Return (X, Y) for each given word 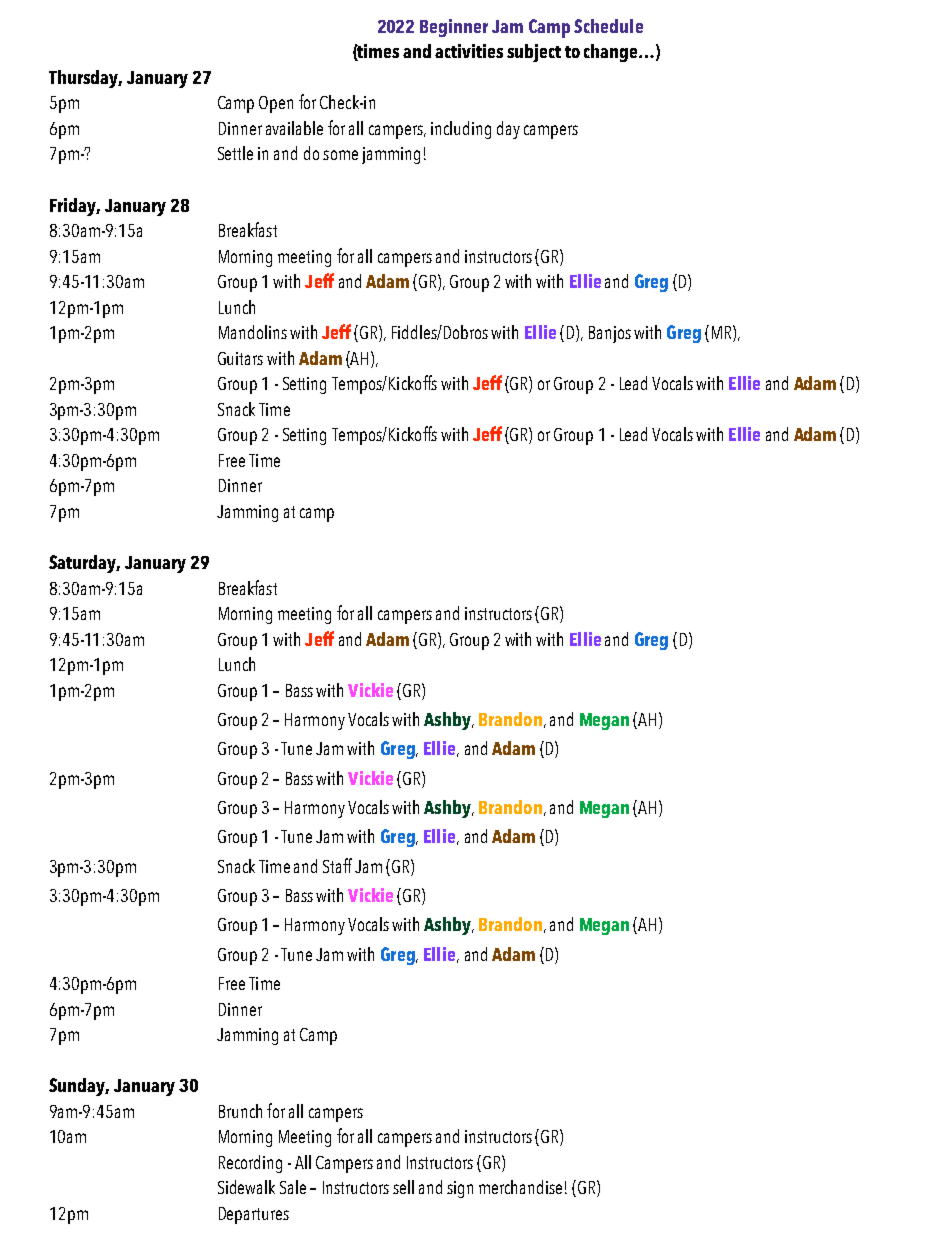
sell (403, 1187)
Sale (293, 1187)
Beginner (454, 28)
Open (276, 104)
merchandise (520, 1187)
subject (534, 53)
